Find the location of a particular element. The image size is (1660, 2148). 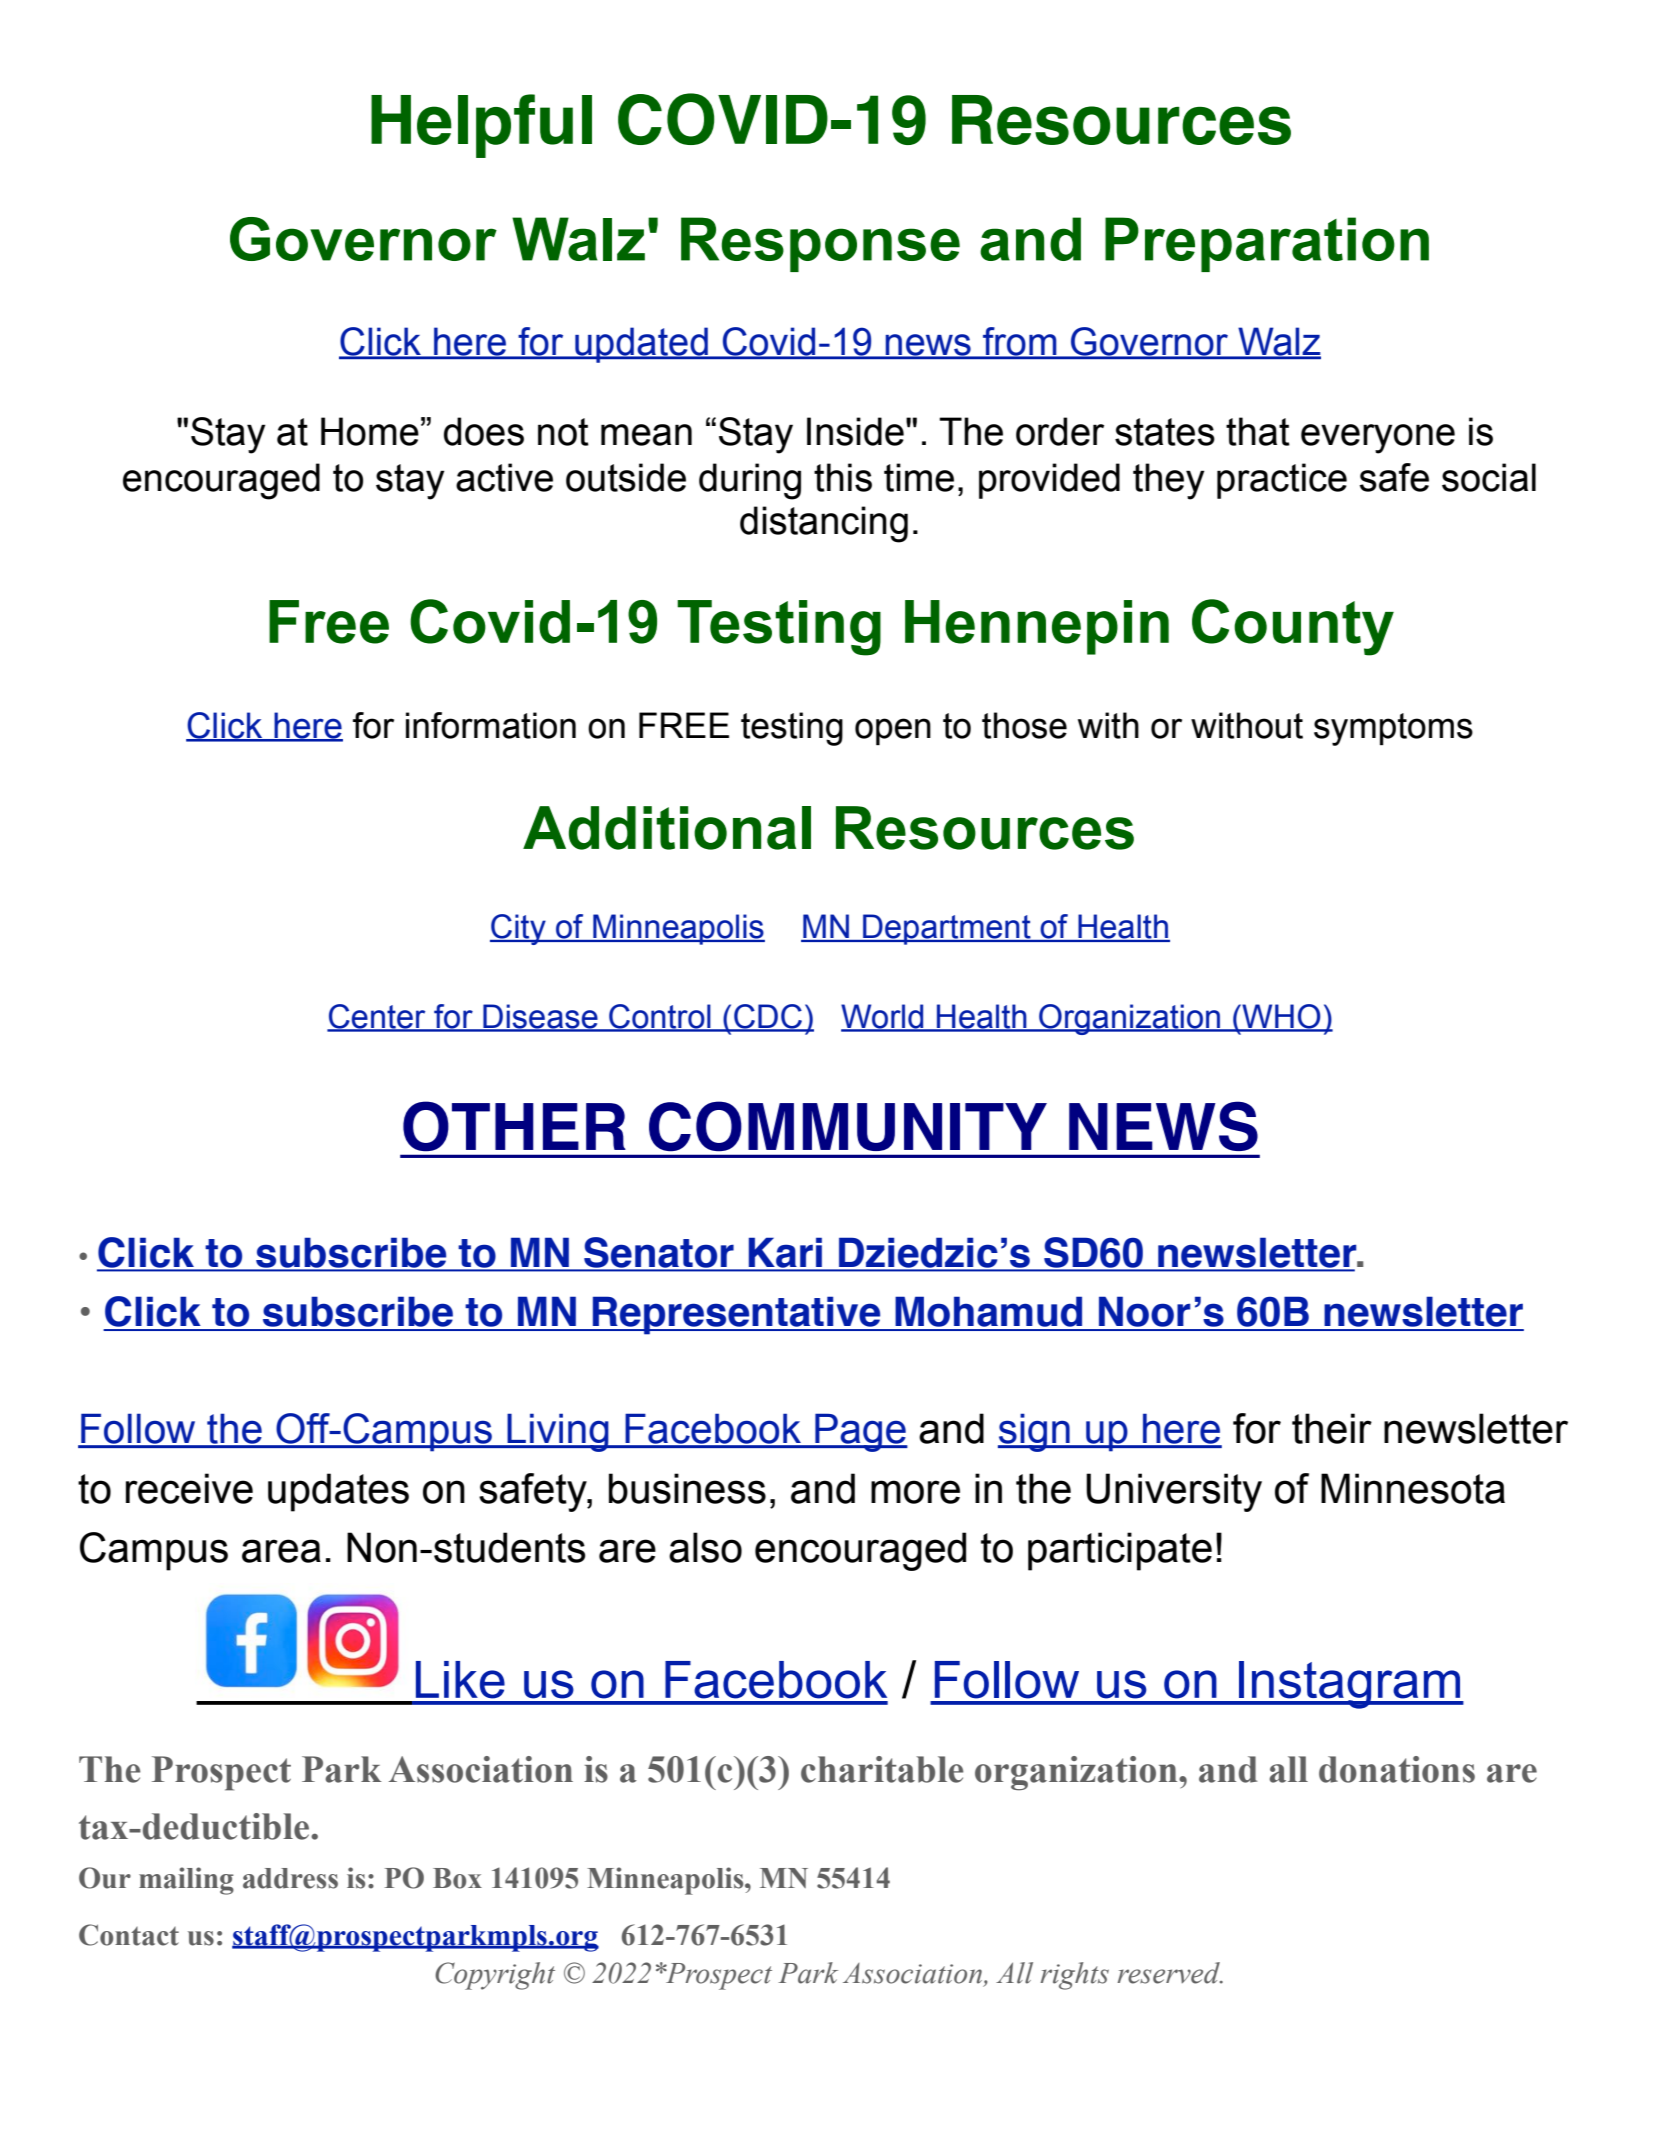

address is located at coordinates (290, 1878).
